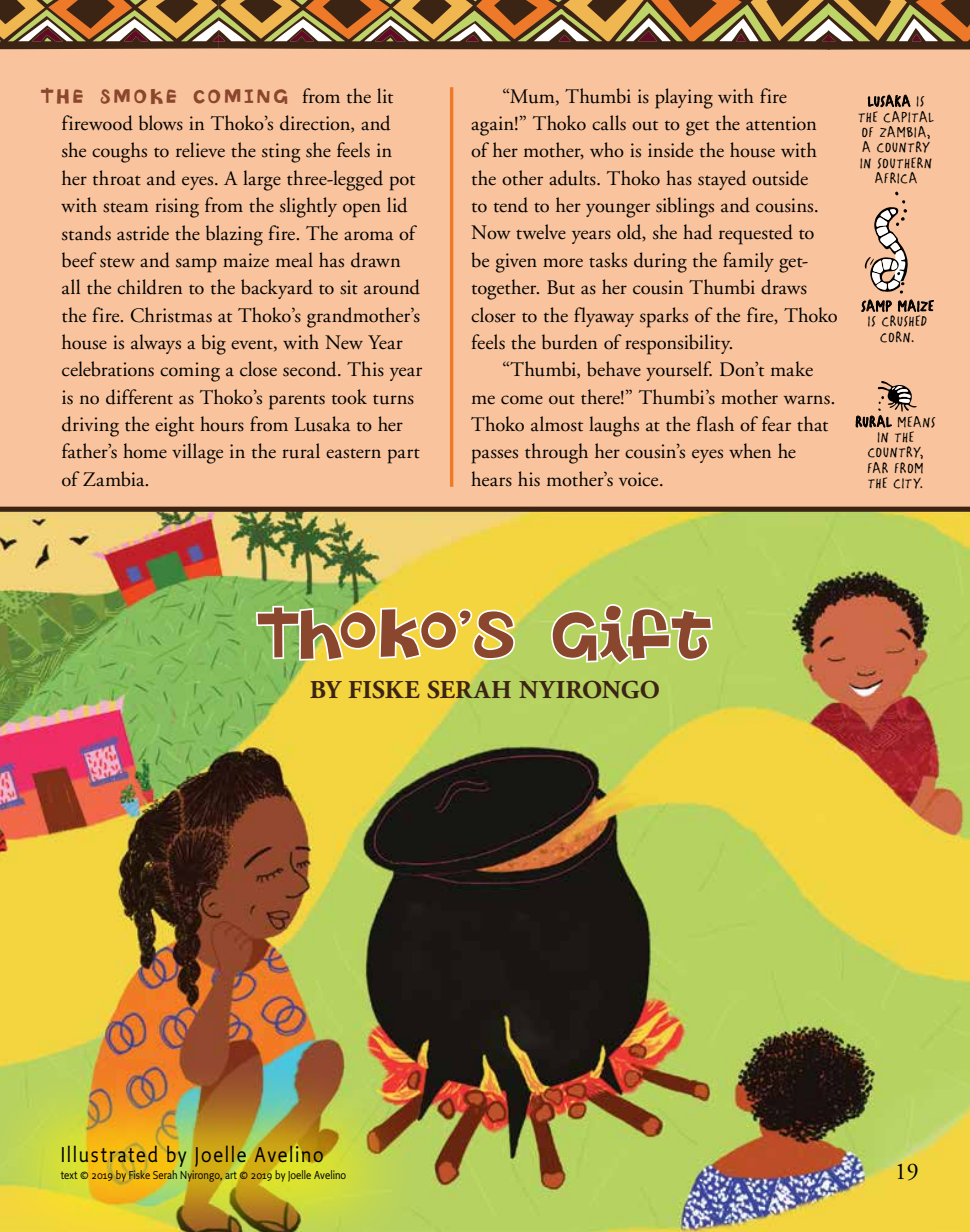  What do you see at coordinates (109, 1154) in the page?
I see `Illustrated` at bounding box center [109, 1154].
